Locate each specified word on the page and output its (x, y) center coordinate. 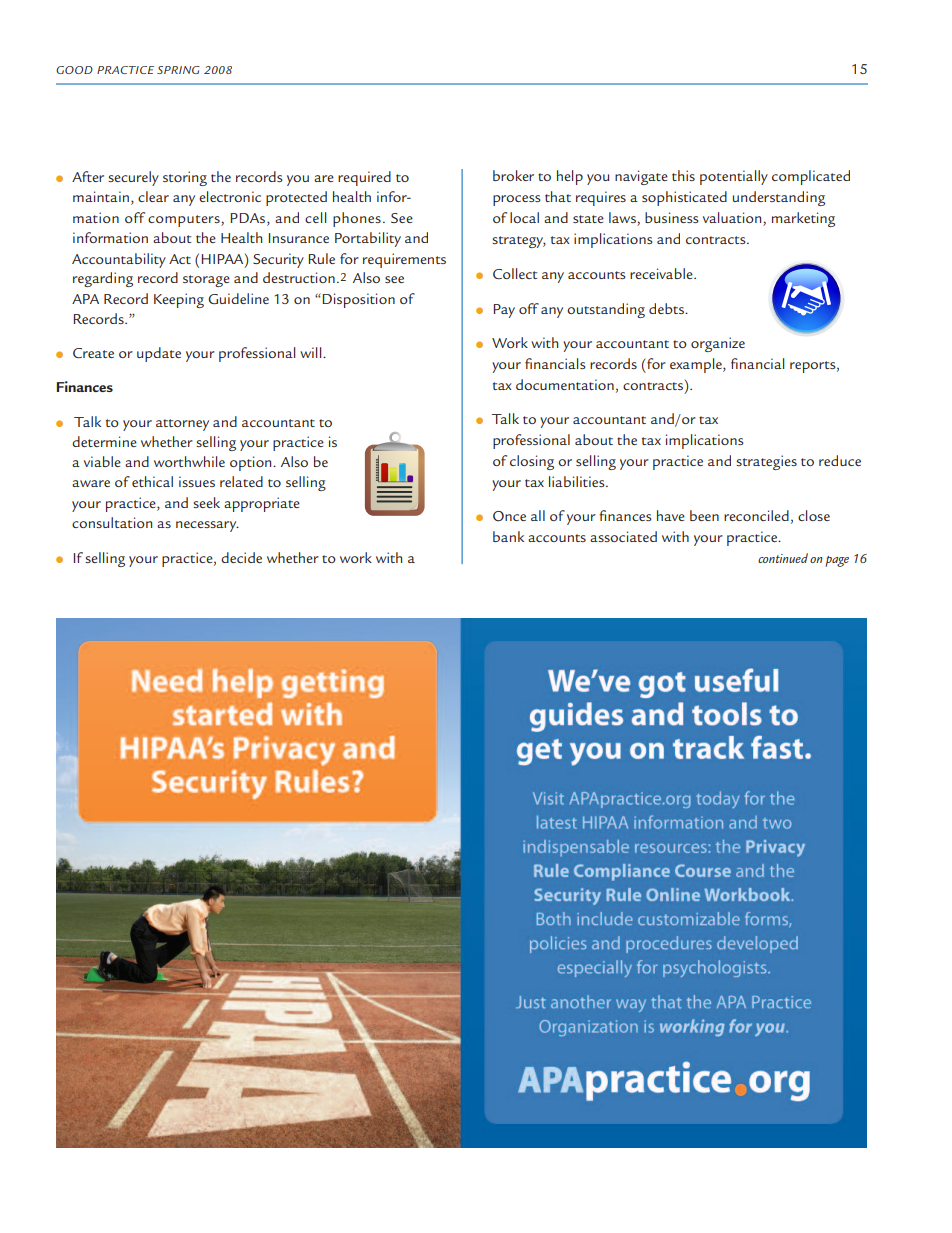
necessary (207, 526)
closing (532, 462)
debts (667, 308)
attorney (182, 425)
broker (513, 175)
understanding (779, 198)
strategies (766, 462)
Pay (504, 311)
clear (153, 196)
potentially (734, 177)
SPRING (178, 70)
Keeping (179, 300)
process (517, 200)
